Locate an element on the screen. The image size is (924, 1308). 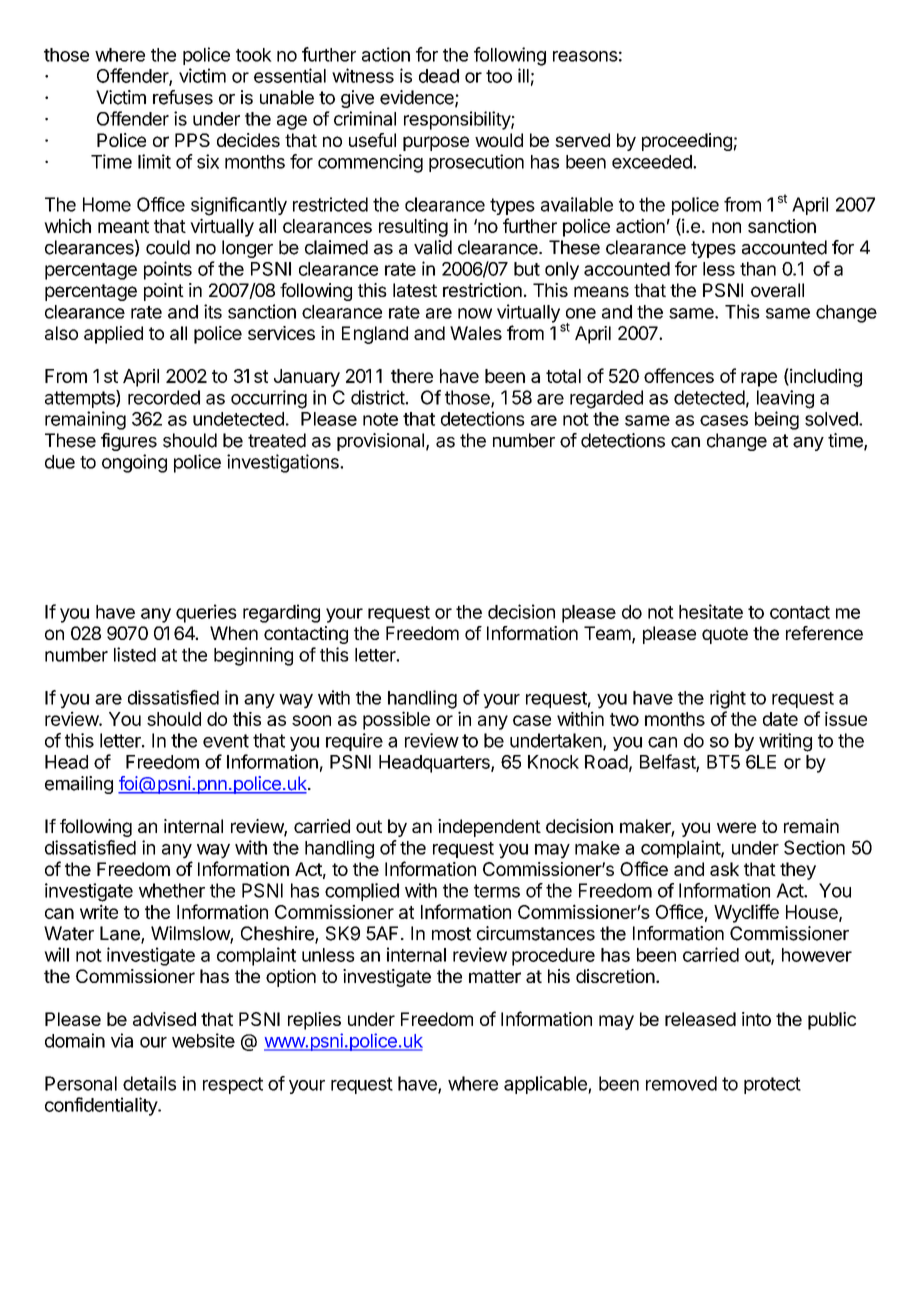
possible is located at coordinates (396, 720).
